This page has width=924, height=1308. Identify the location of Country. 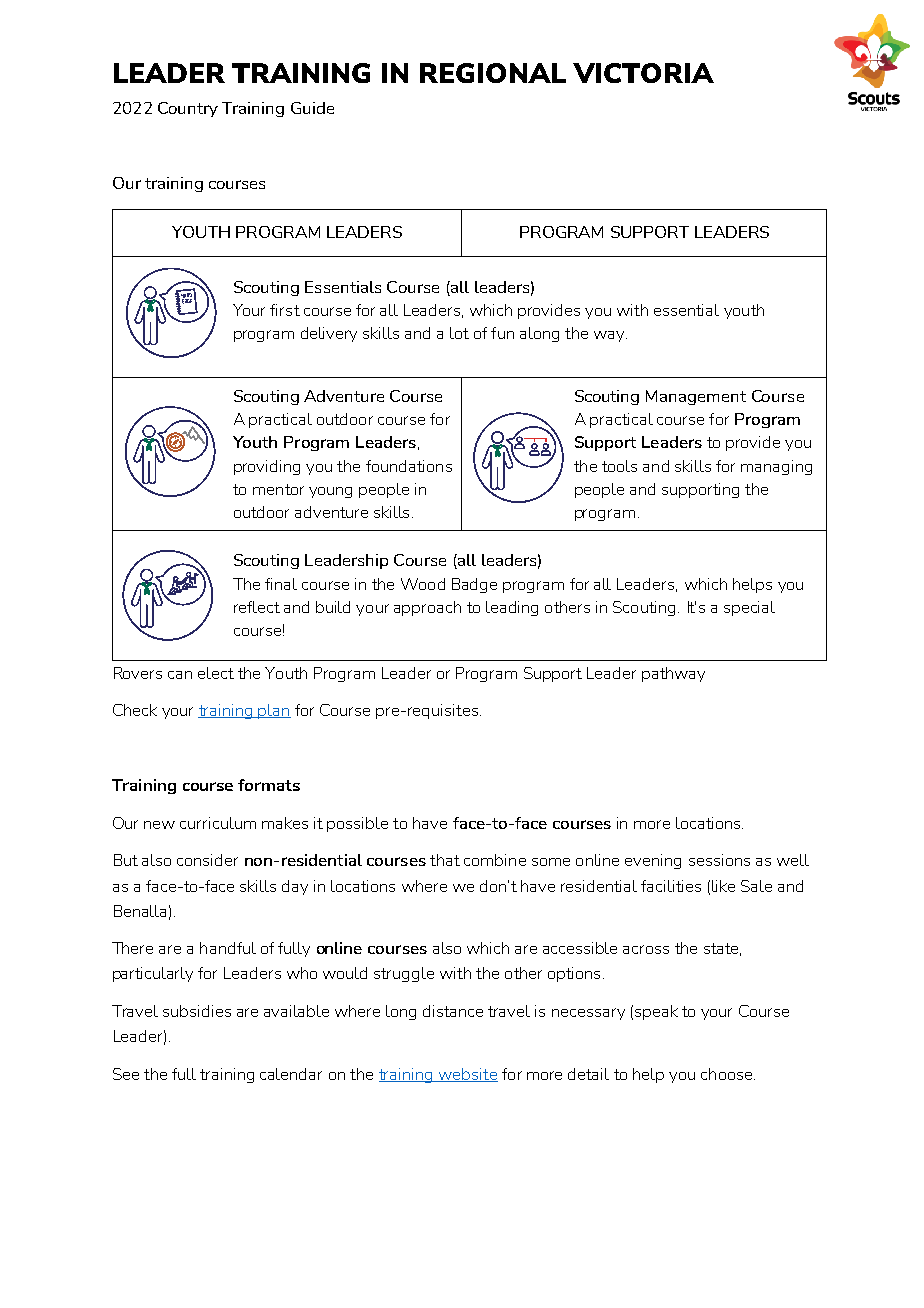
(188, 109).
